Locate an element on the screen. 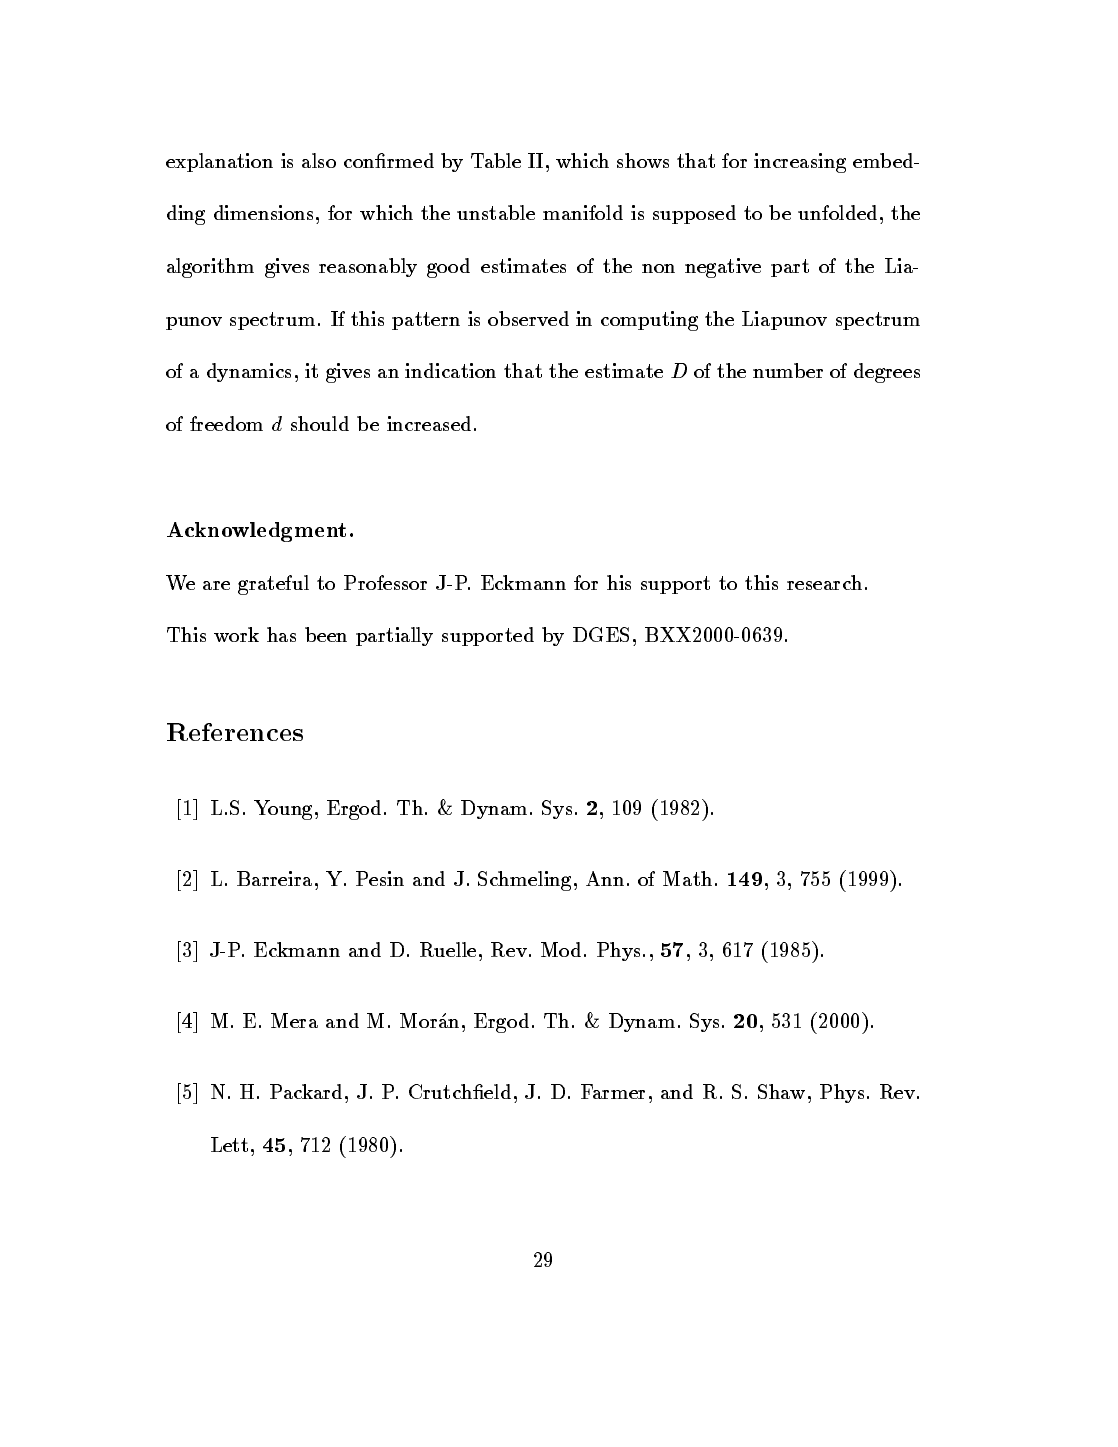 The width and height of the screenshot is (1118, 1447). freedom is located at coordinates (226, 423).
